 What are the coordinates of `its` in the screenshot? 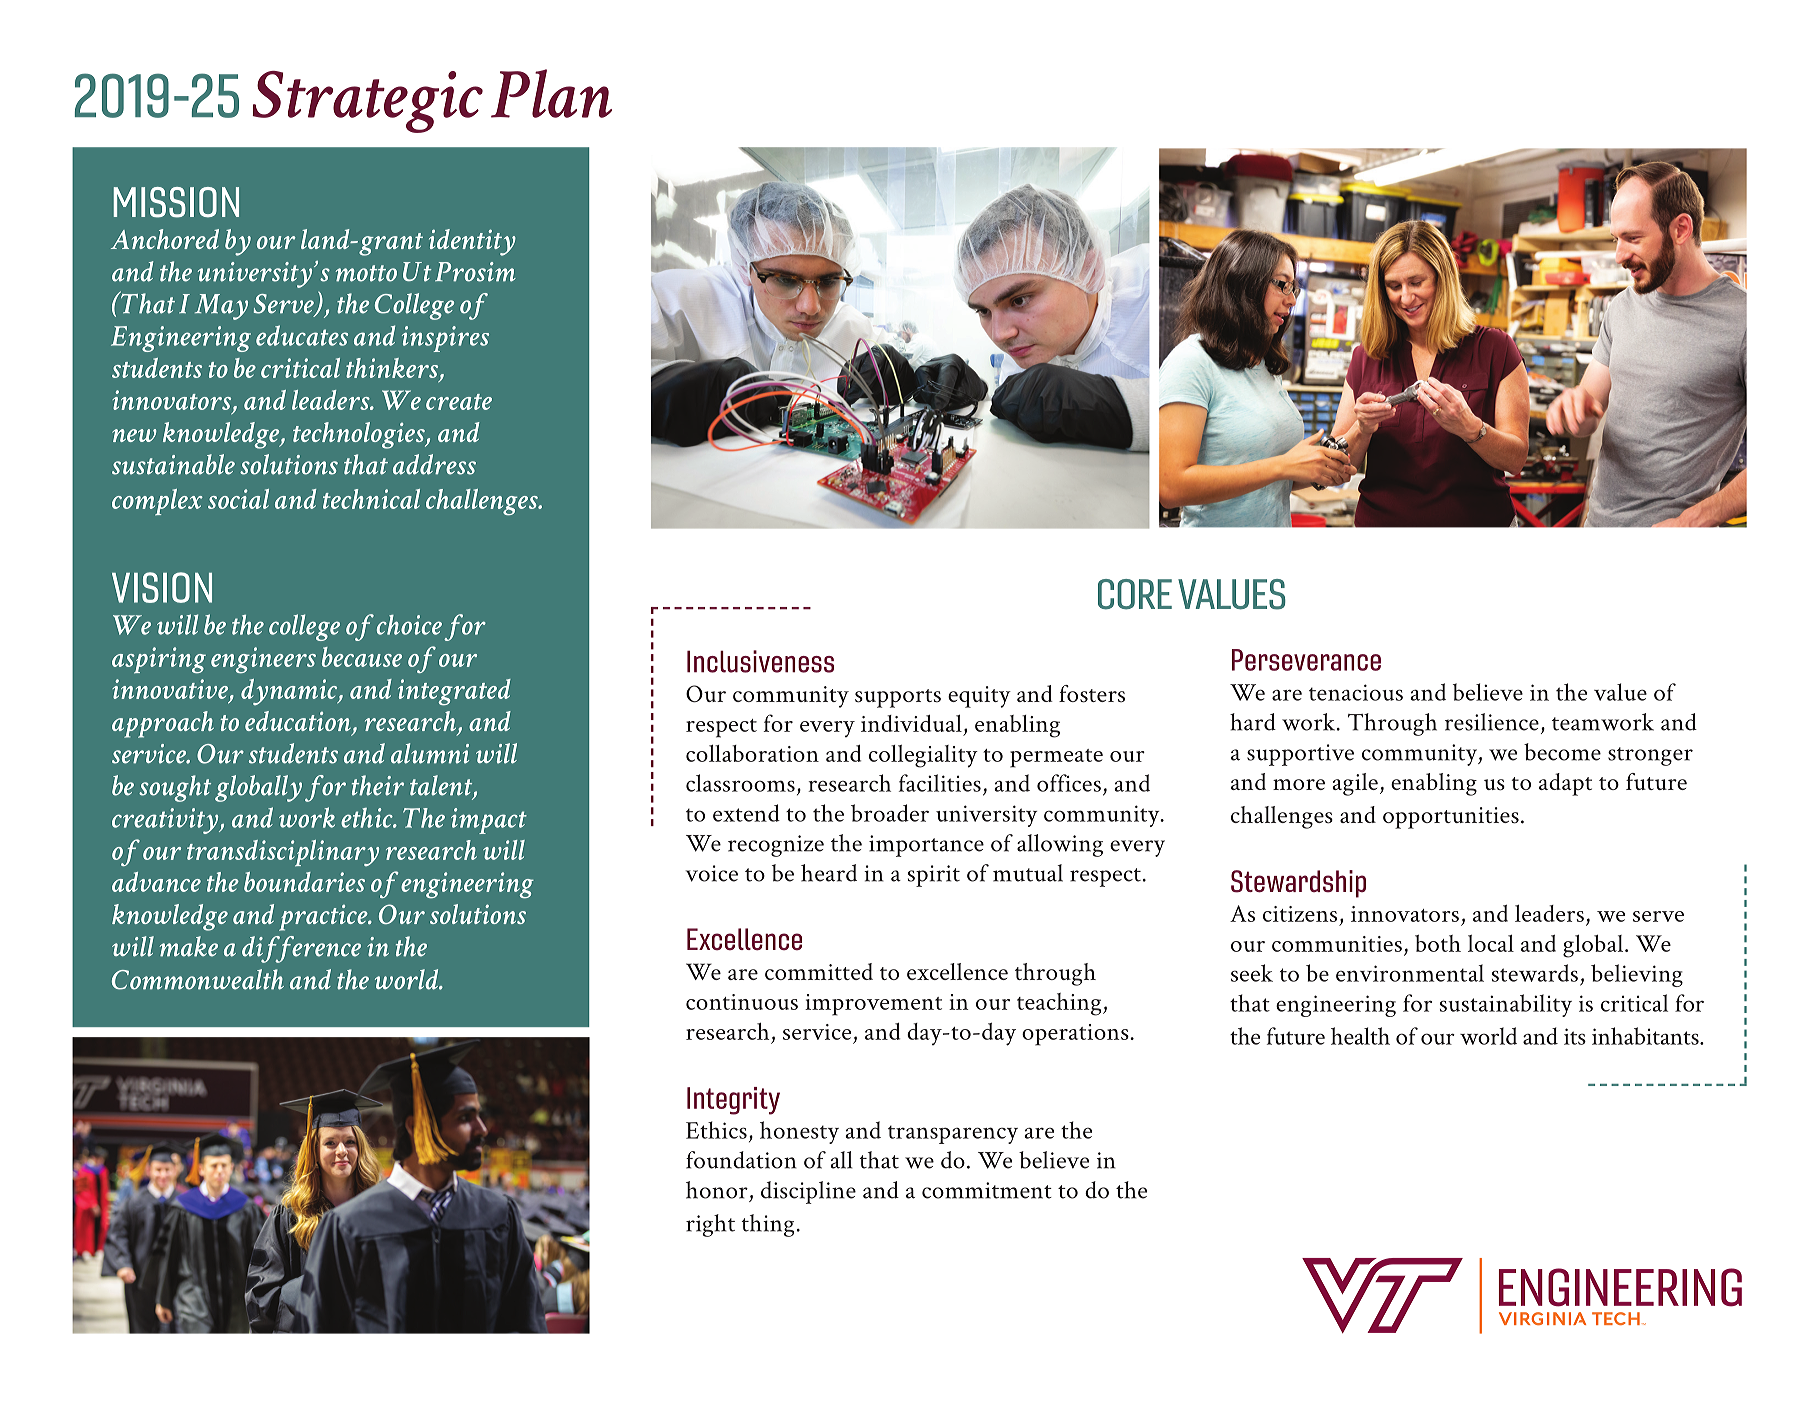 It's located at (1575, 1036).
